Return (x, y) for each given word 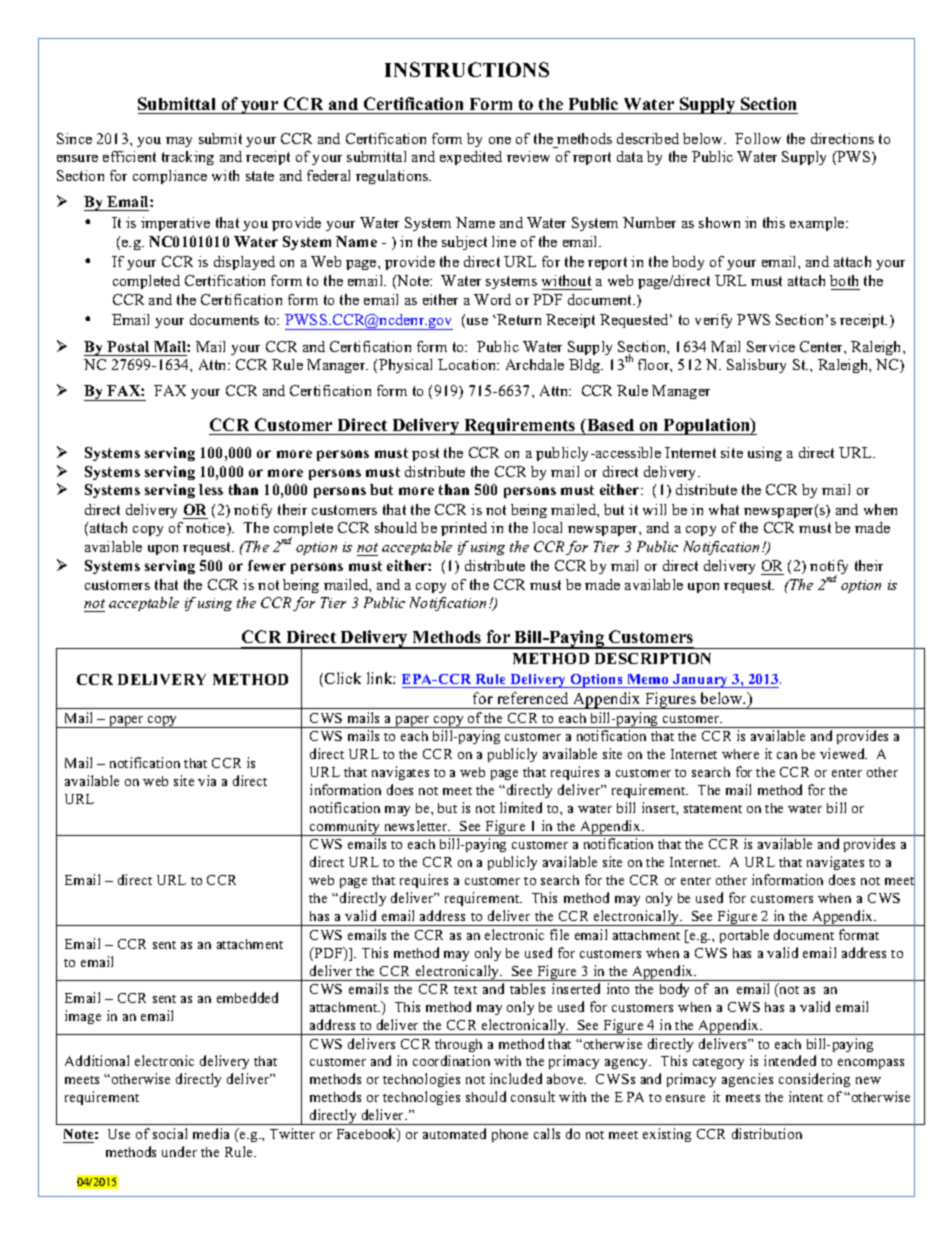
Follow (758, 138)
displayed (244, 263)
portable (744, 936)
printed (464, 529)
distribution (767, 1133)
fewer (267, 565)
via (207, 780)
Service (771, 346)
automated (454, 1133)
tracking (188, 158)
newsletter (417, 825)
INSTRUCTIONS (467, 69)
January (701, 681)
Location (468, 364)
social (170, 1133)
